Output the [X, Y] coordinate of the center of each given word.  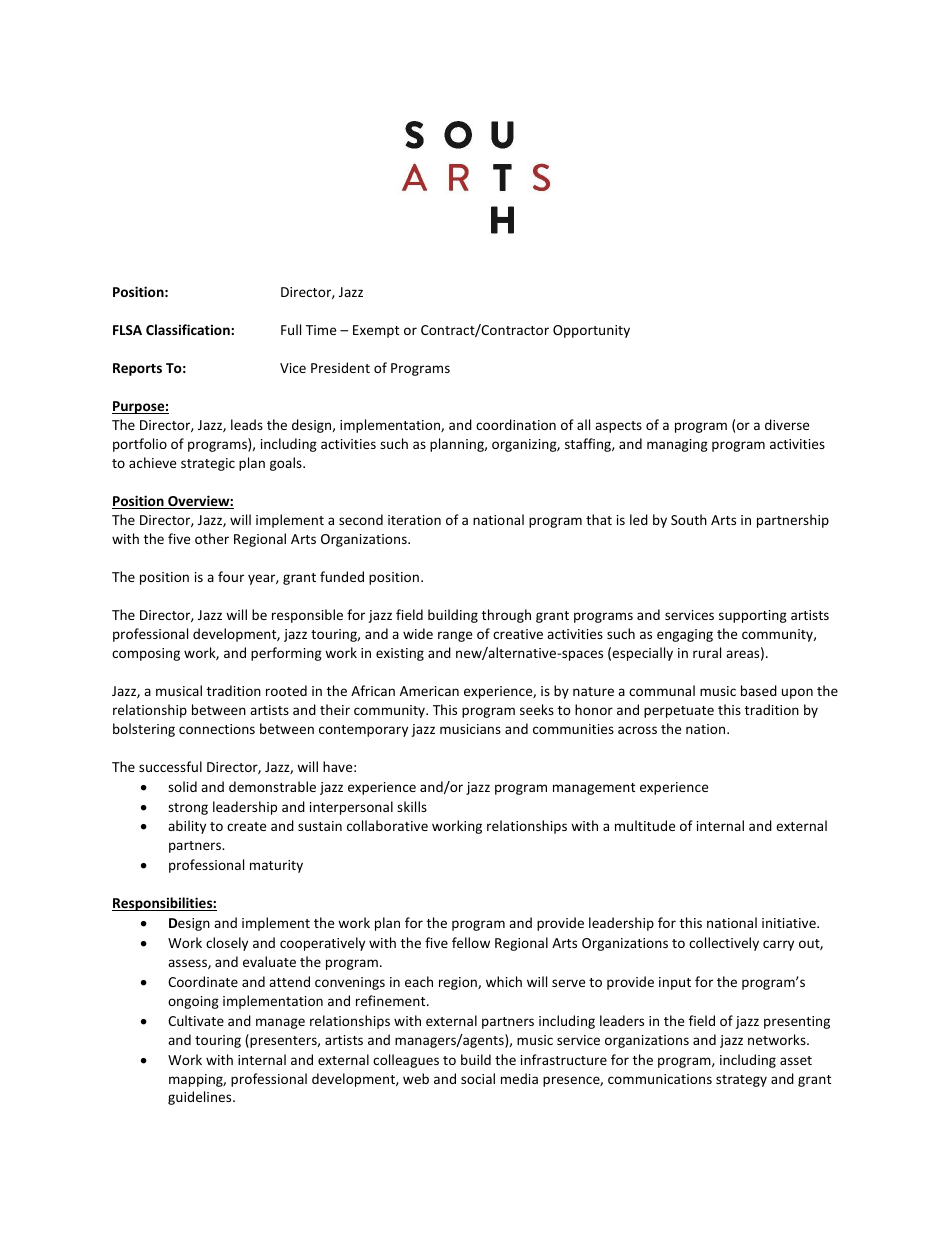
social [478, 1078]
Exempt [376, 331]
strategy [741, 1081]
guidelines [201, 1098]
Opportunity [591, 331]
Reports [137, 369]
